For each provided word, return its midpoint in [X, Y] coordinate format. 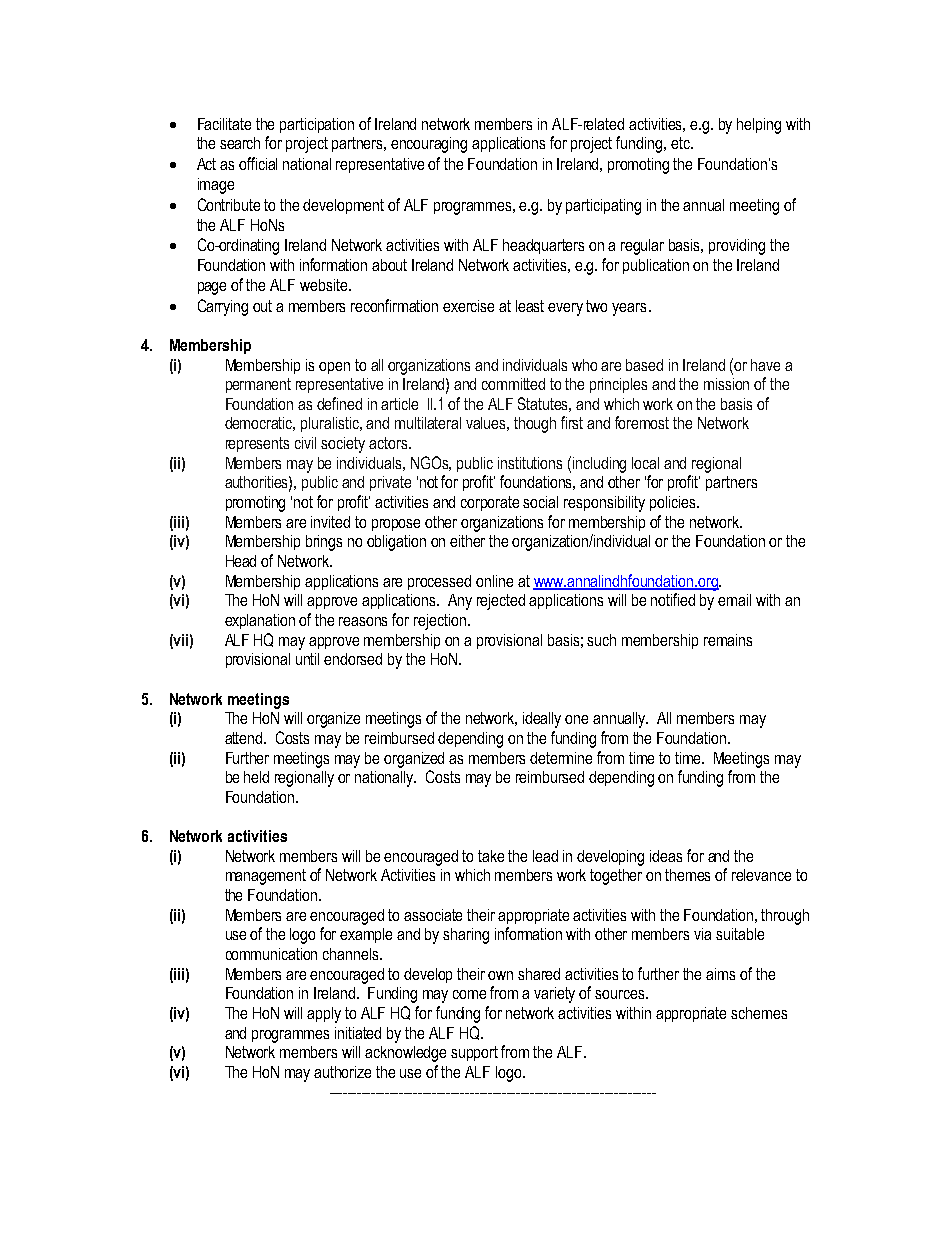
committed [513, 384]
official [258, 163]
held [256, 777]
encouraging [429, 145]
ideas [666, 856]
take [491, 856]
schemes [759, 1013]
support [474, 1053]
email [734, 600]
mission [726, 384]
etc [681, 143]
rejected [501, 602]
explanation [260, 621]
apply [324, 1015]
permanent [258, 385]
